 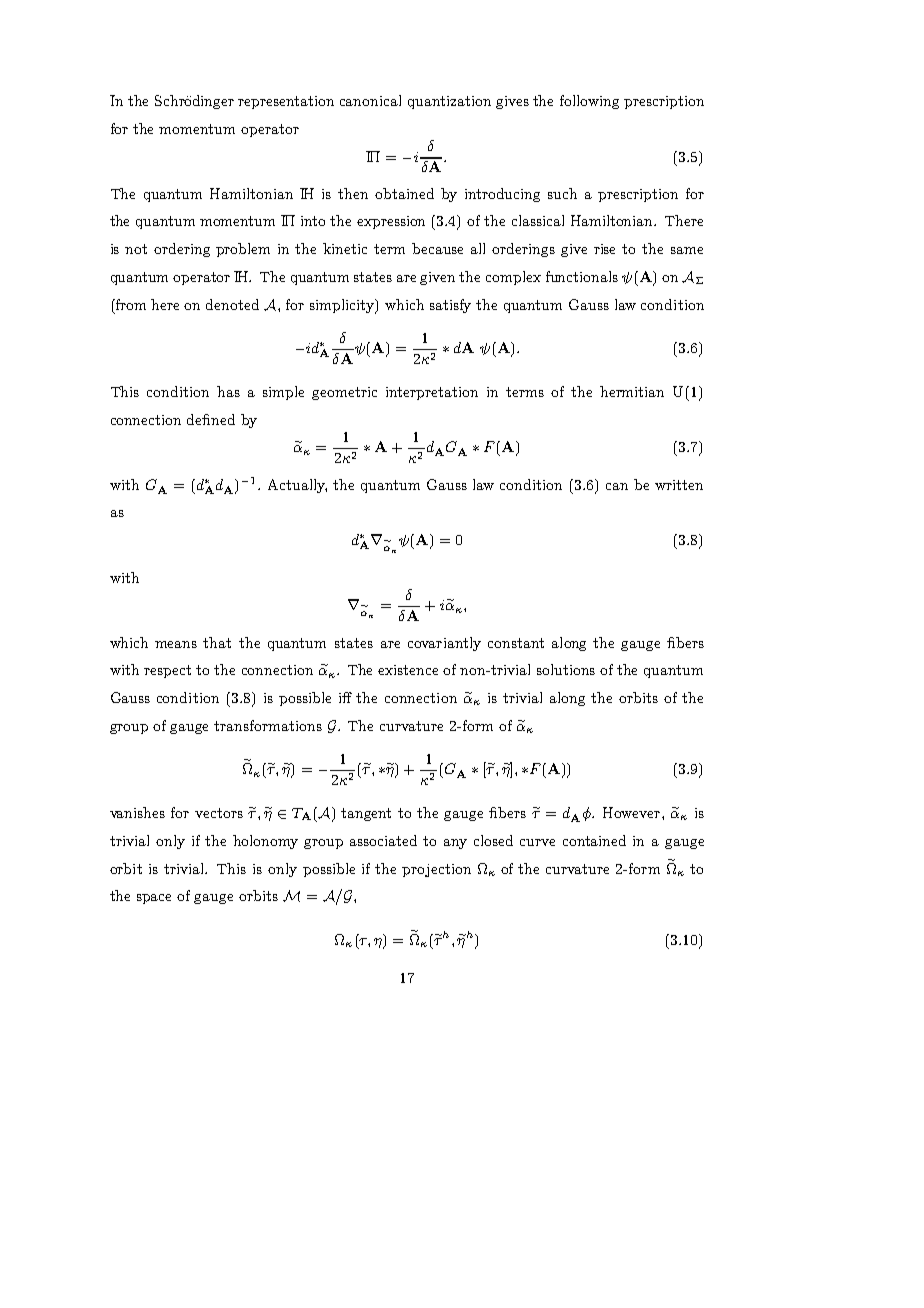 I want to click on contained, so click(x=594, y=840).
